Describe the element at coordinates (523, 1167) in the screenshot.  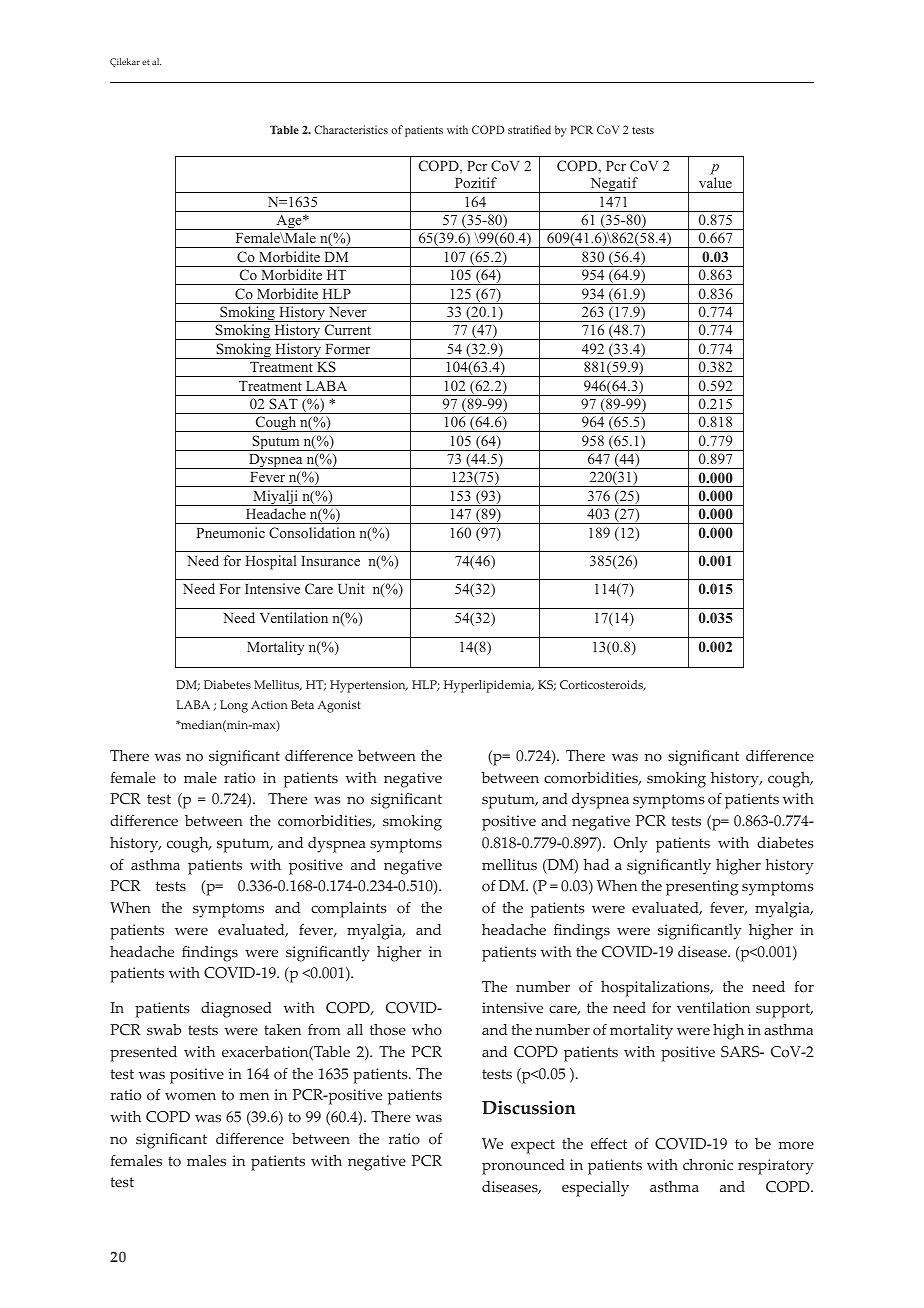
I see `pronounced` at that location.
